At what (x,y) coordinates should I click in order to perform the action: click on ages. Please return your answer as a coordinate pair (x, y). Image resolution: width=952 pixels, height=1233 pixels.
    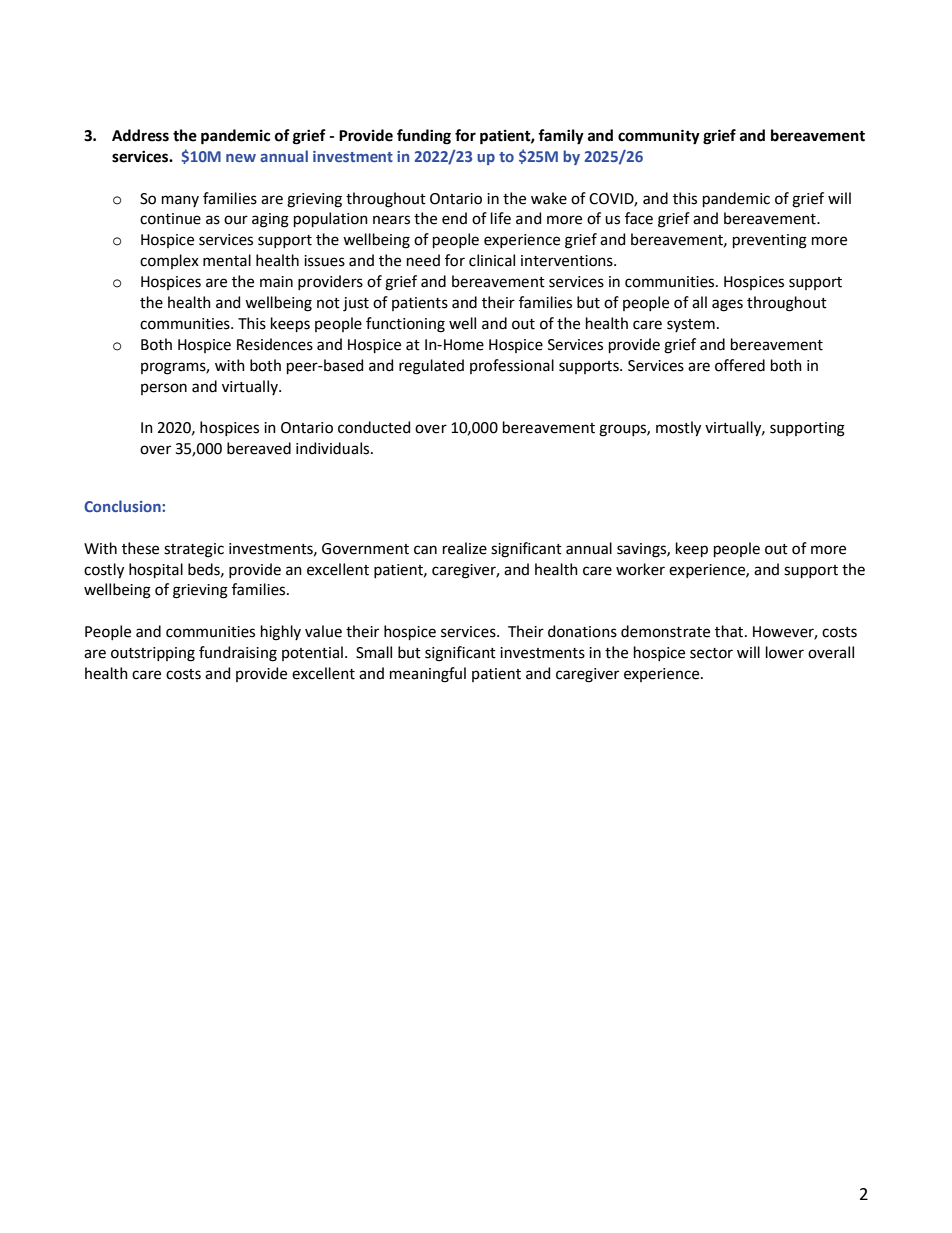
    Looking at the image, I should click on (727, 305).
